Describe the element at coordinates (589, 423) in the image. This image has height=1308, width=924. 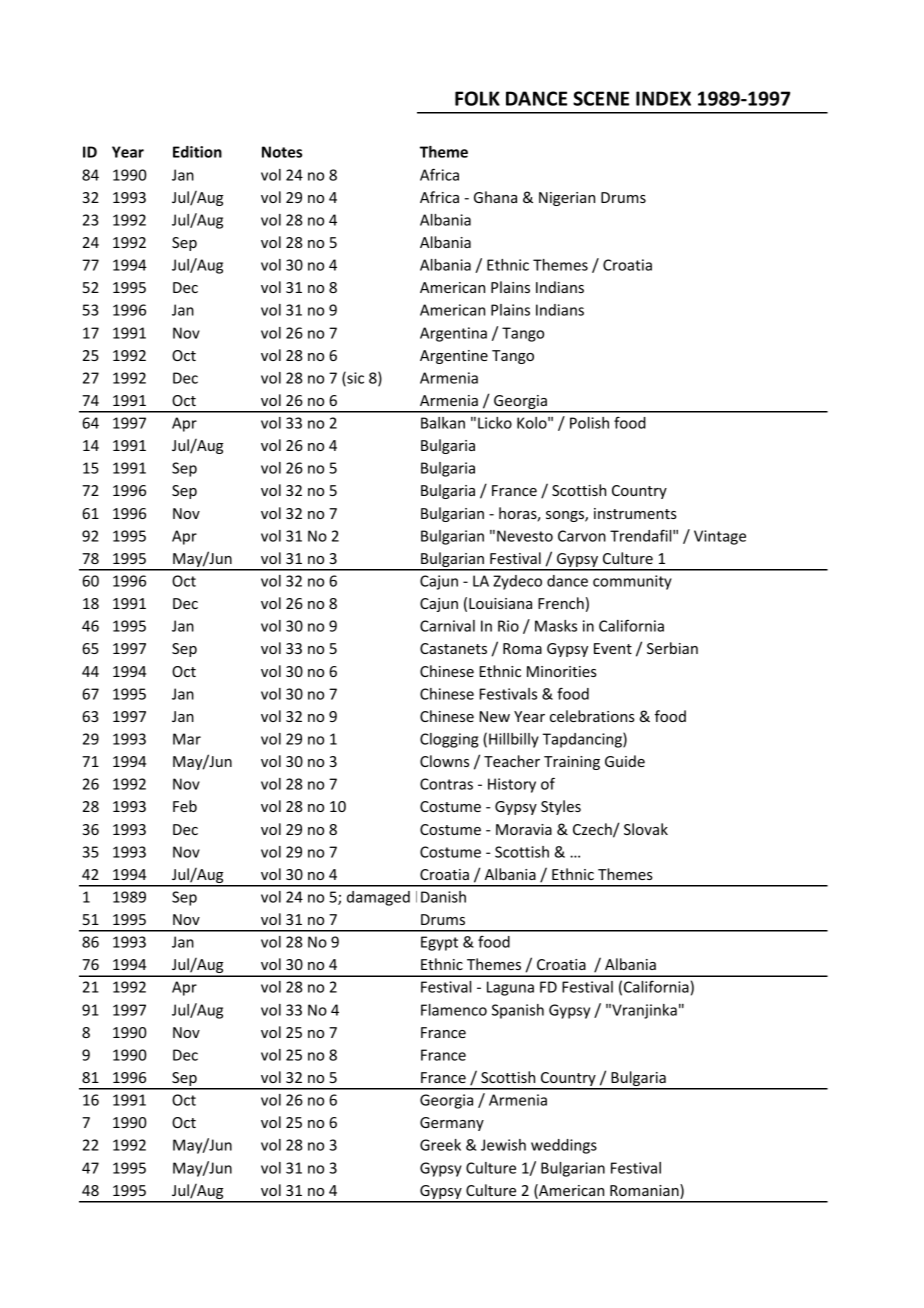
I see `Polish` at that location.
